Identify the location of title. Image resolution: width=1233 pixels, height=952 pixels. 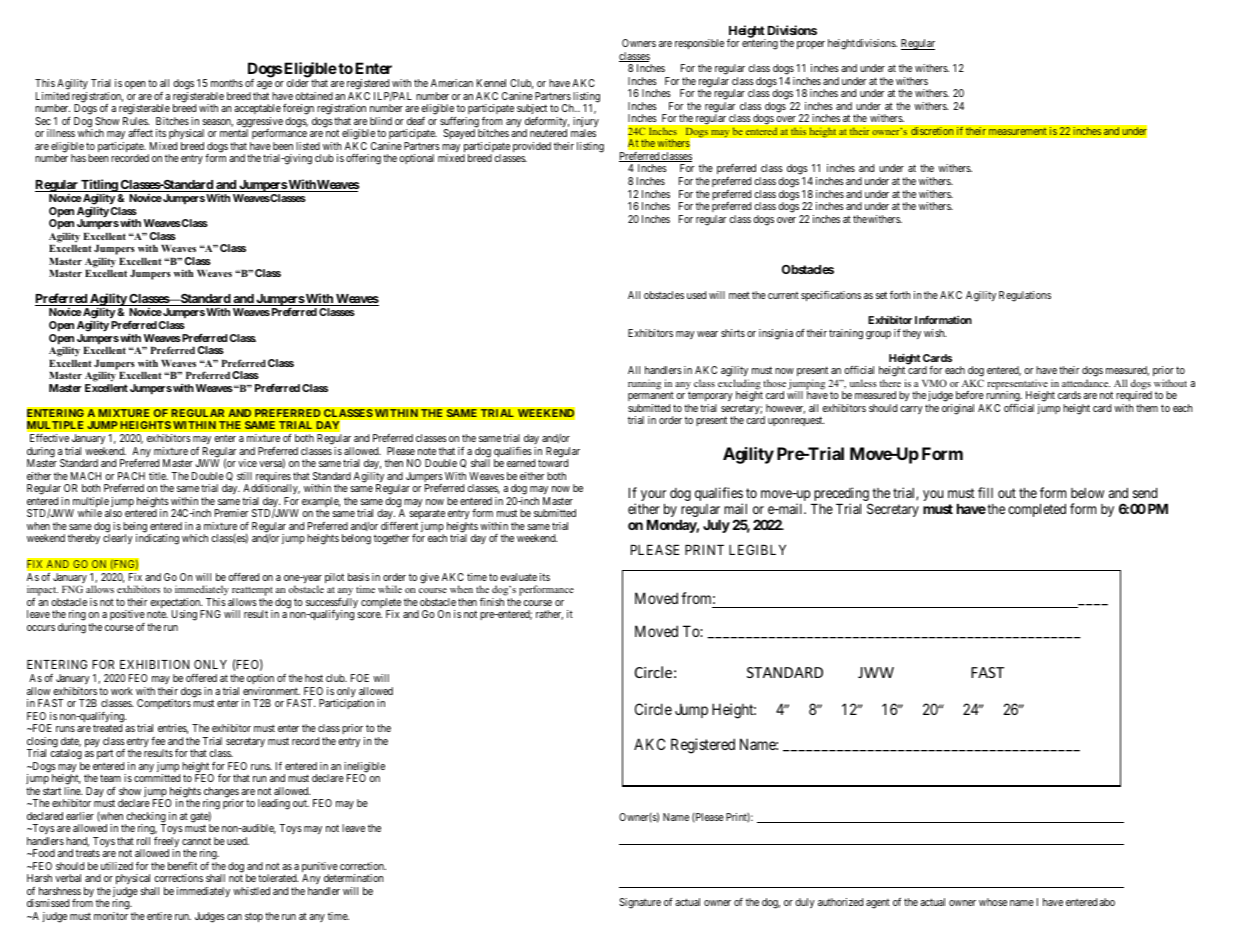
(158, 476).
